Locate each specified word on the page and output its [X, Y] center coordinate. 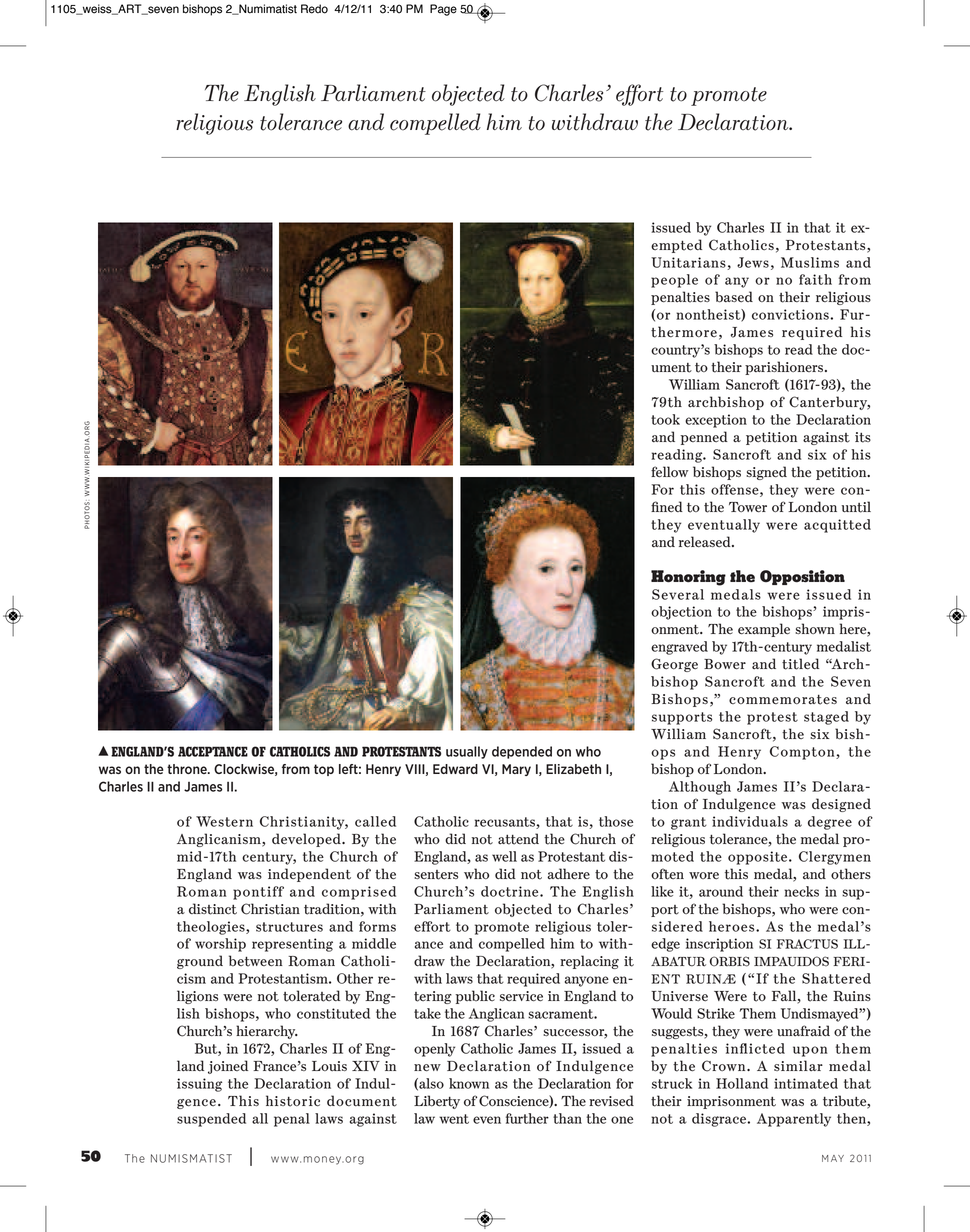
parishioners [785, 368]
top [324, 770]
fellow [670, 472]
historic [293, 1101]
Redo [314, 9]
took [665, 419]
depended [522, 752]
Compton [803, 753]
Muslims [810, 262]
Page [443, 10]
